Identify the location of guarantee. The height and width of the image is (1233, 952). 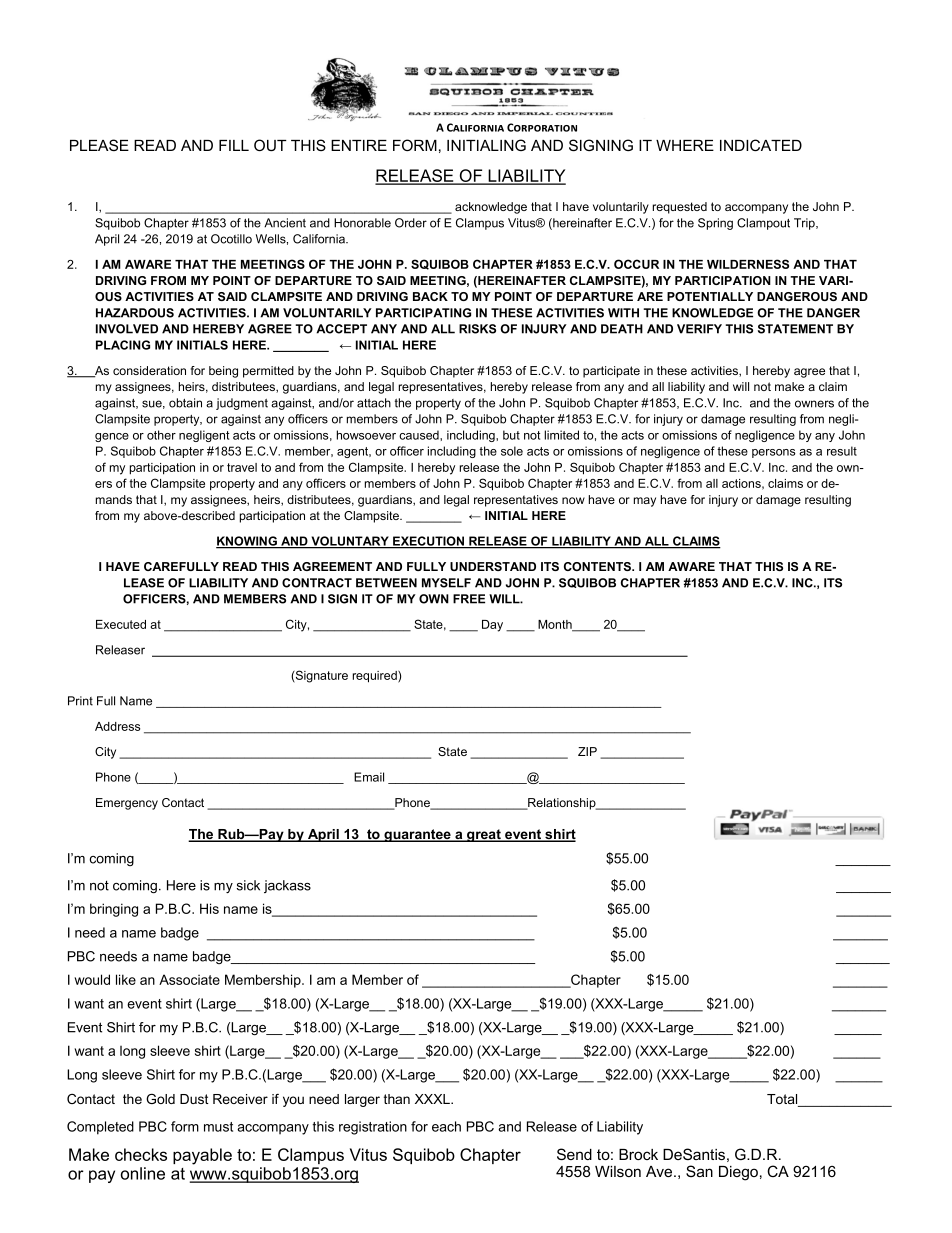
(417, 835).
